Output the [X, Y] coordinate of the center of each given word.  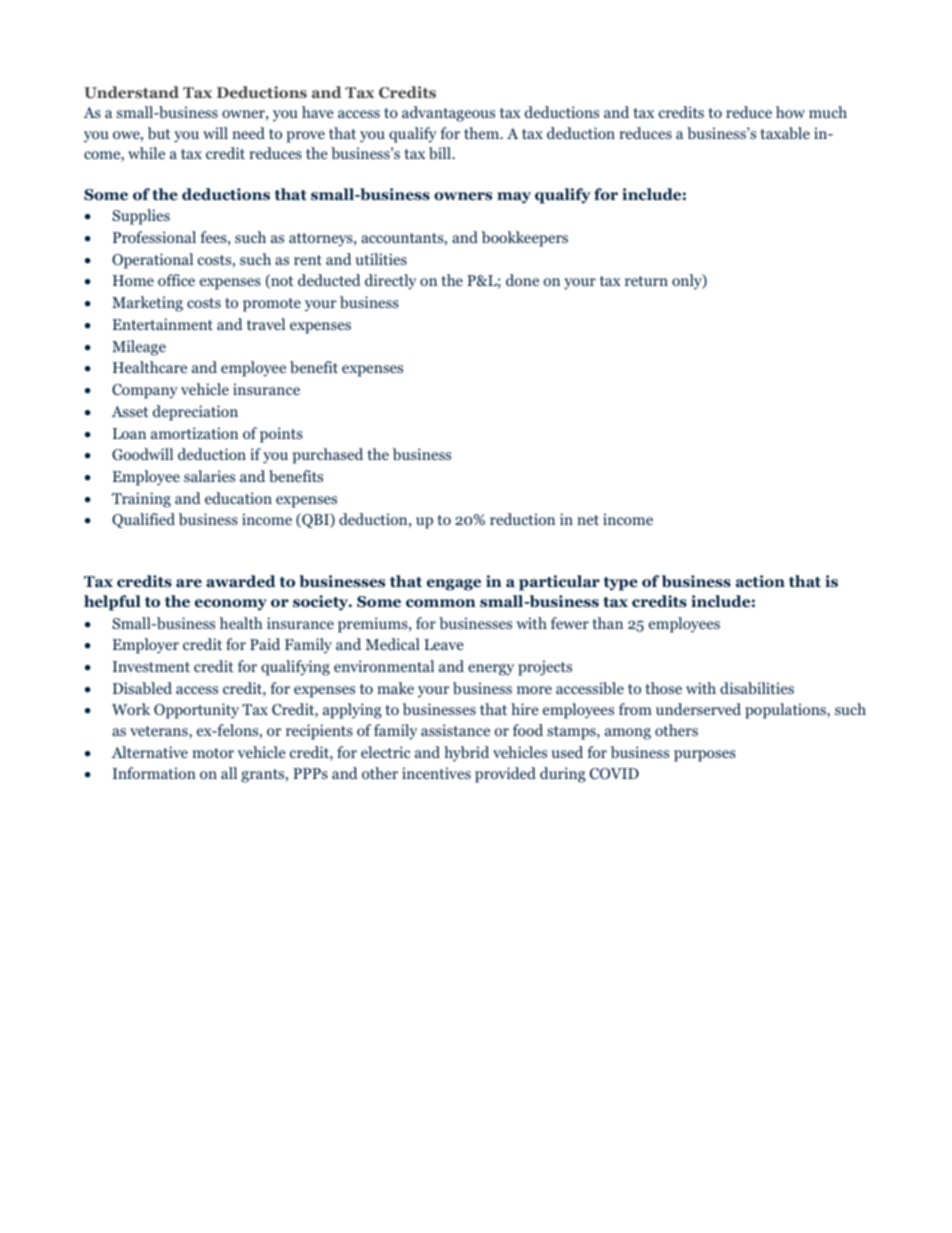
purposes [705, 756]
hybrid [466, 754]
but [159, 133]
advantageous [448, 114]
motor [213, 753]
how [790, 112]
